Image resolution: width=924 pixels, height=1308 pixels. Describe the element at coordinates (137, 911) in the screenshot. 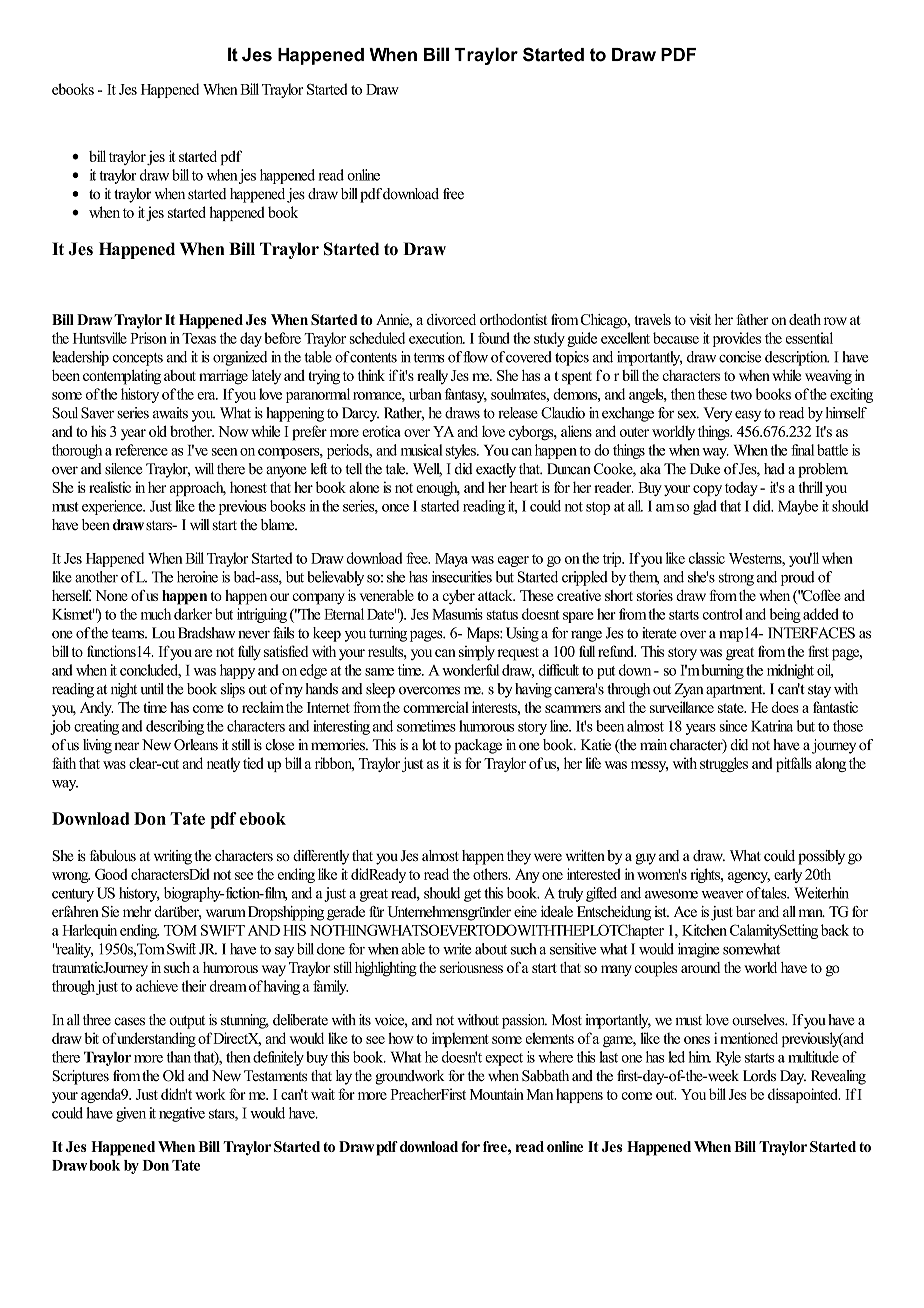

I see `mehr` at that location.
